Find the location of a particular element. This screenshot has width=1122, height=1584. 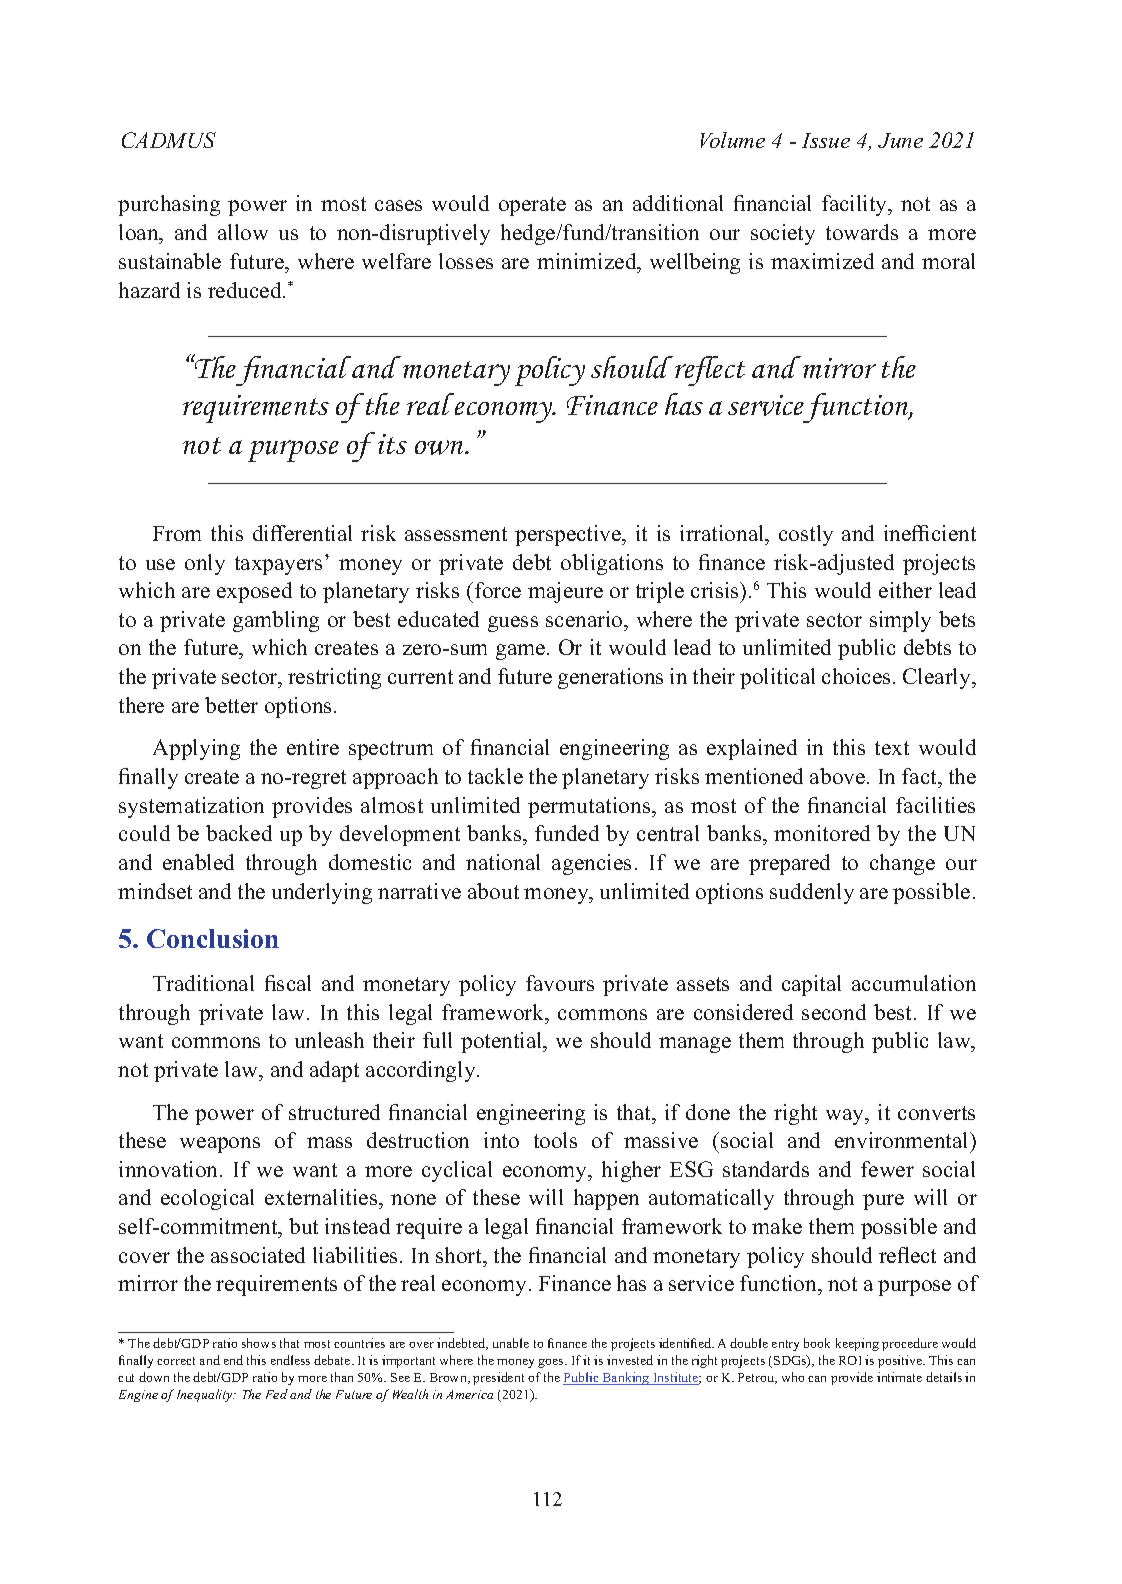

costly is located at coordinates (806, 535).
